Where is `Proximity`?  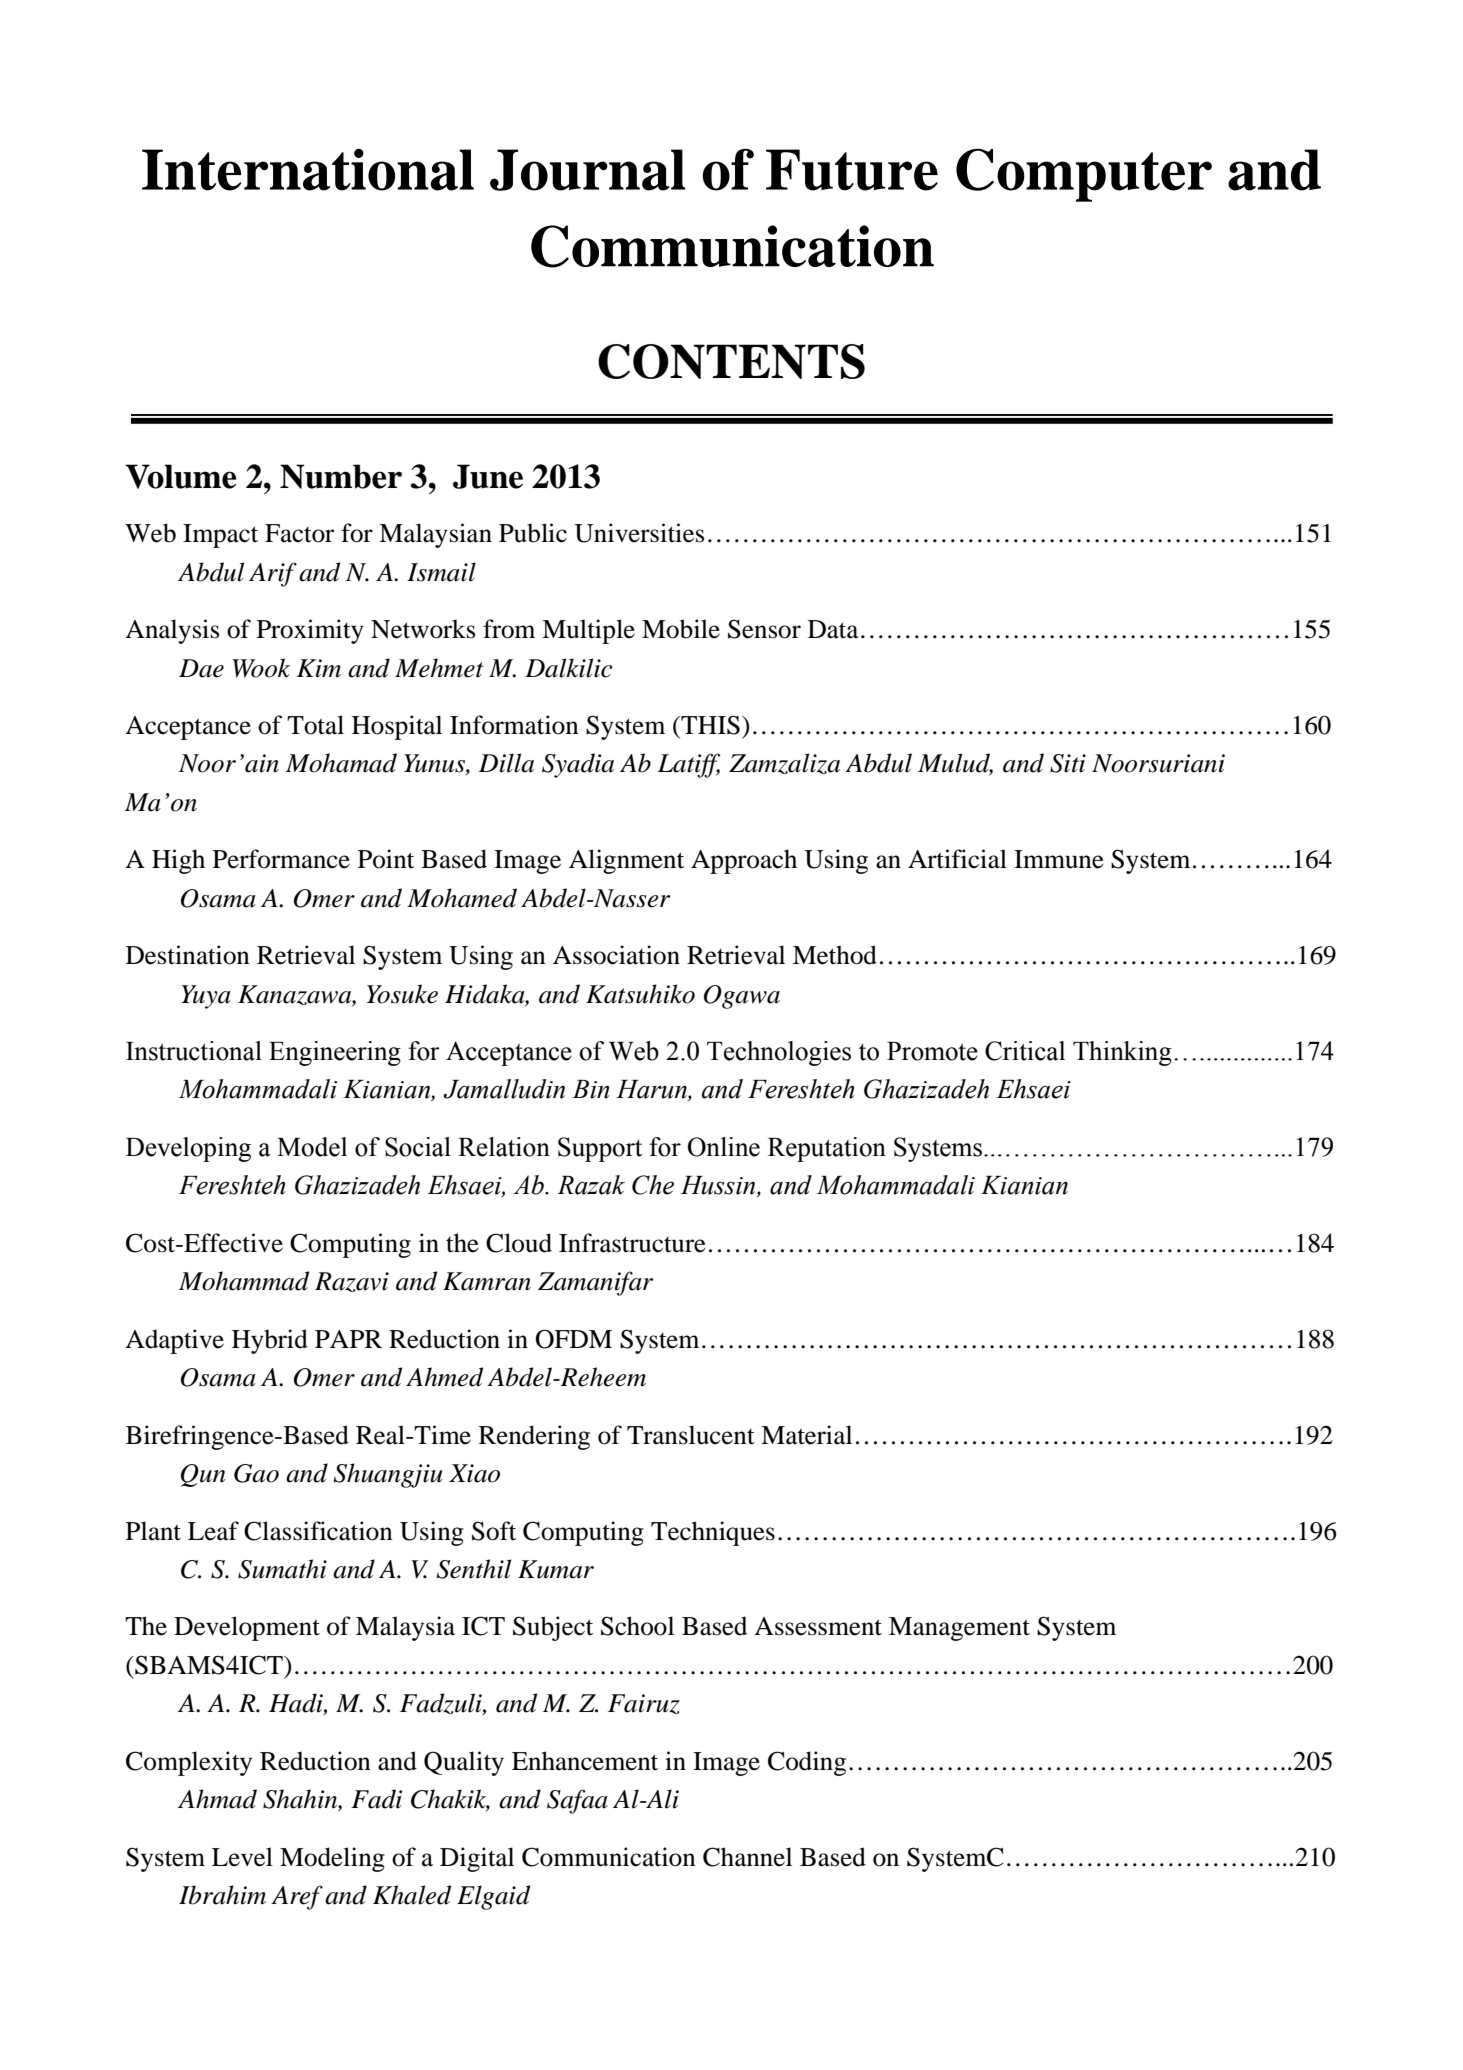
Proximity is located at coordinates (310, 631).
